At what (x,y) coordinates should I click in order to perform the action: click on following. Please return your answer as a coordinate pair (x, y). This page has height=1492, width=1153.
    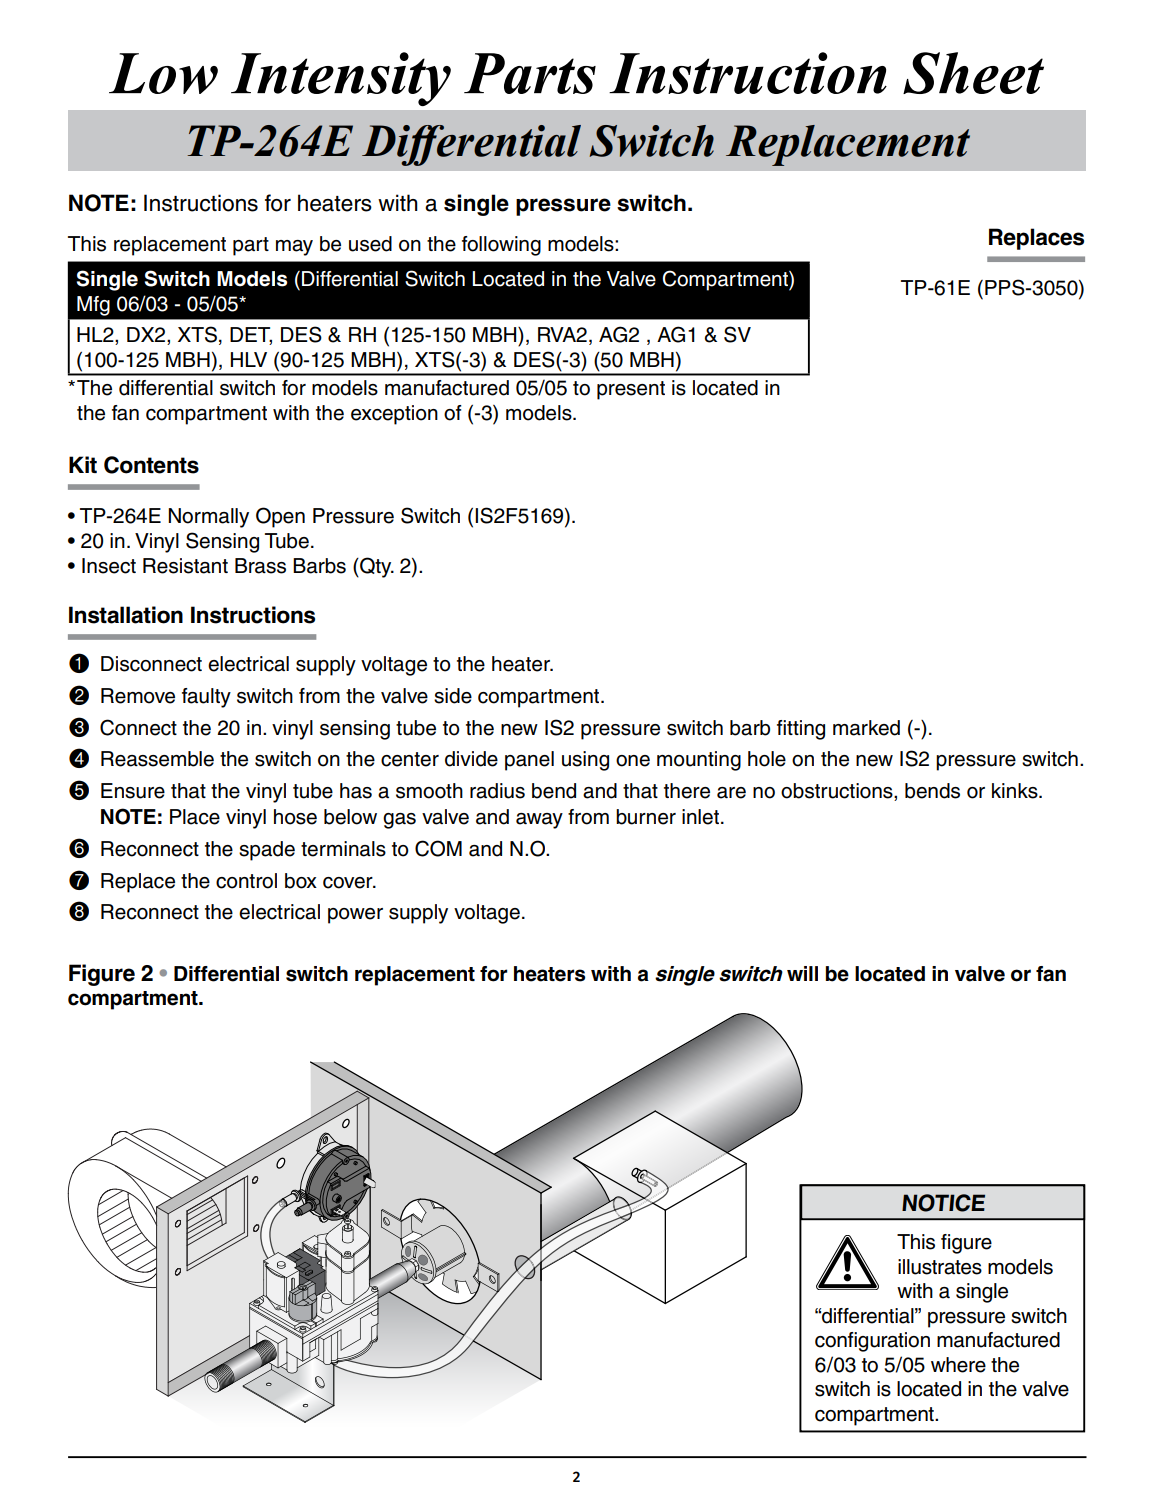
    Looking at the image, I should click on (501, 246).
